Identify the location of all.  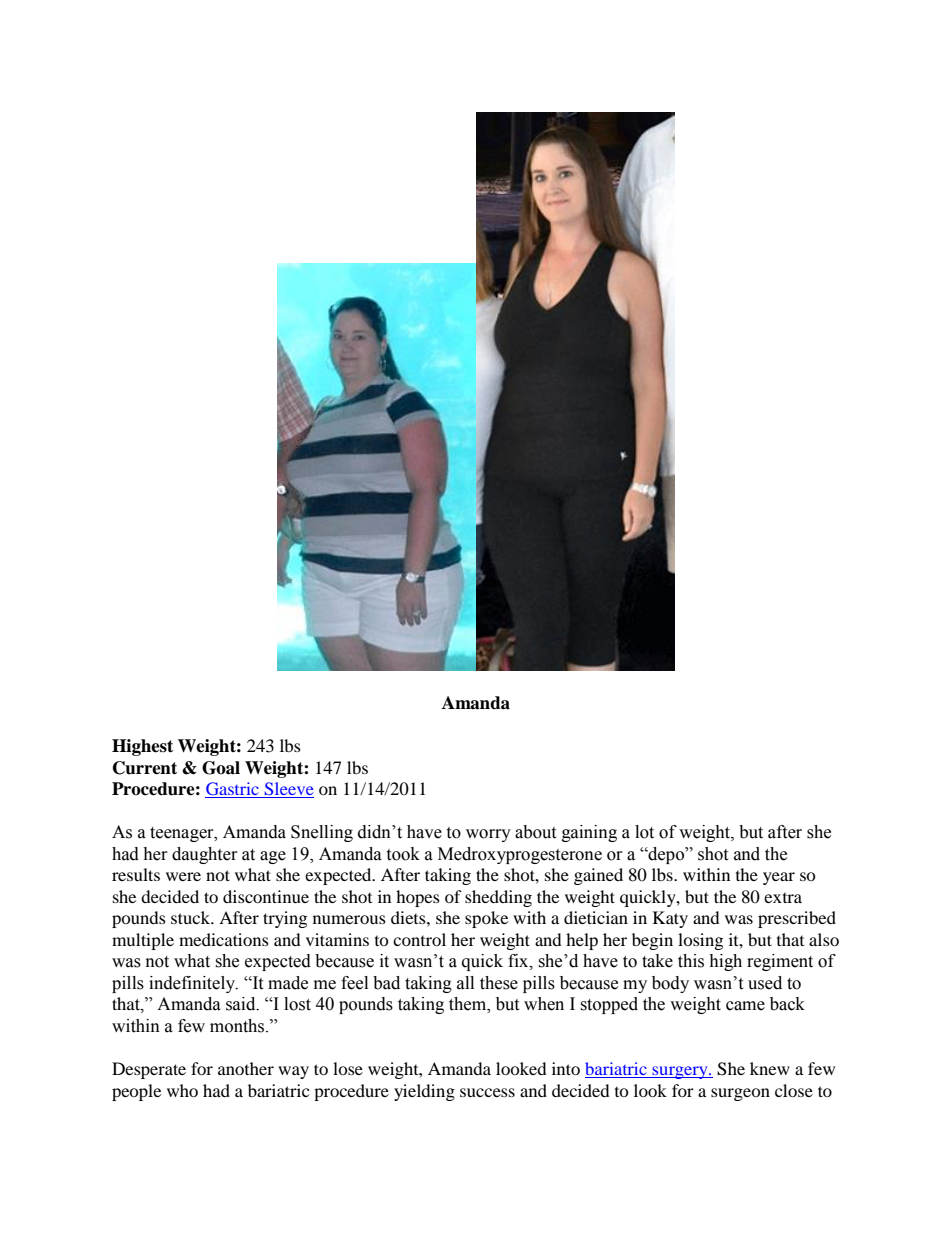
(465, 983).
